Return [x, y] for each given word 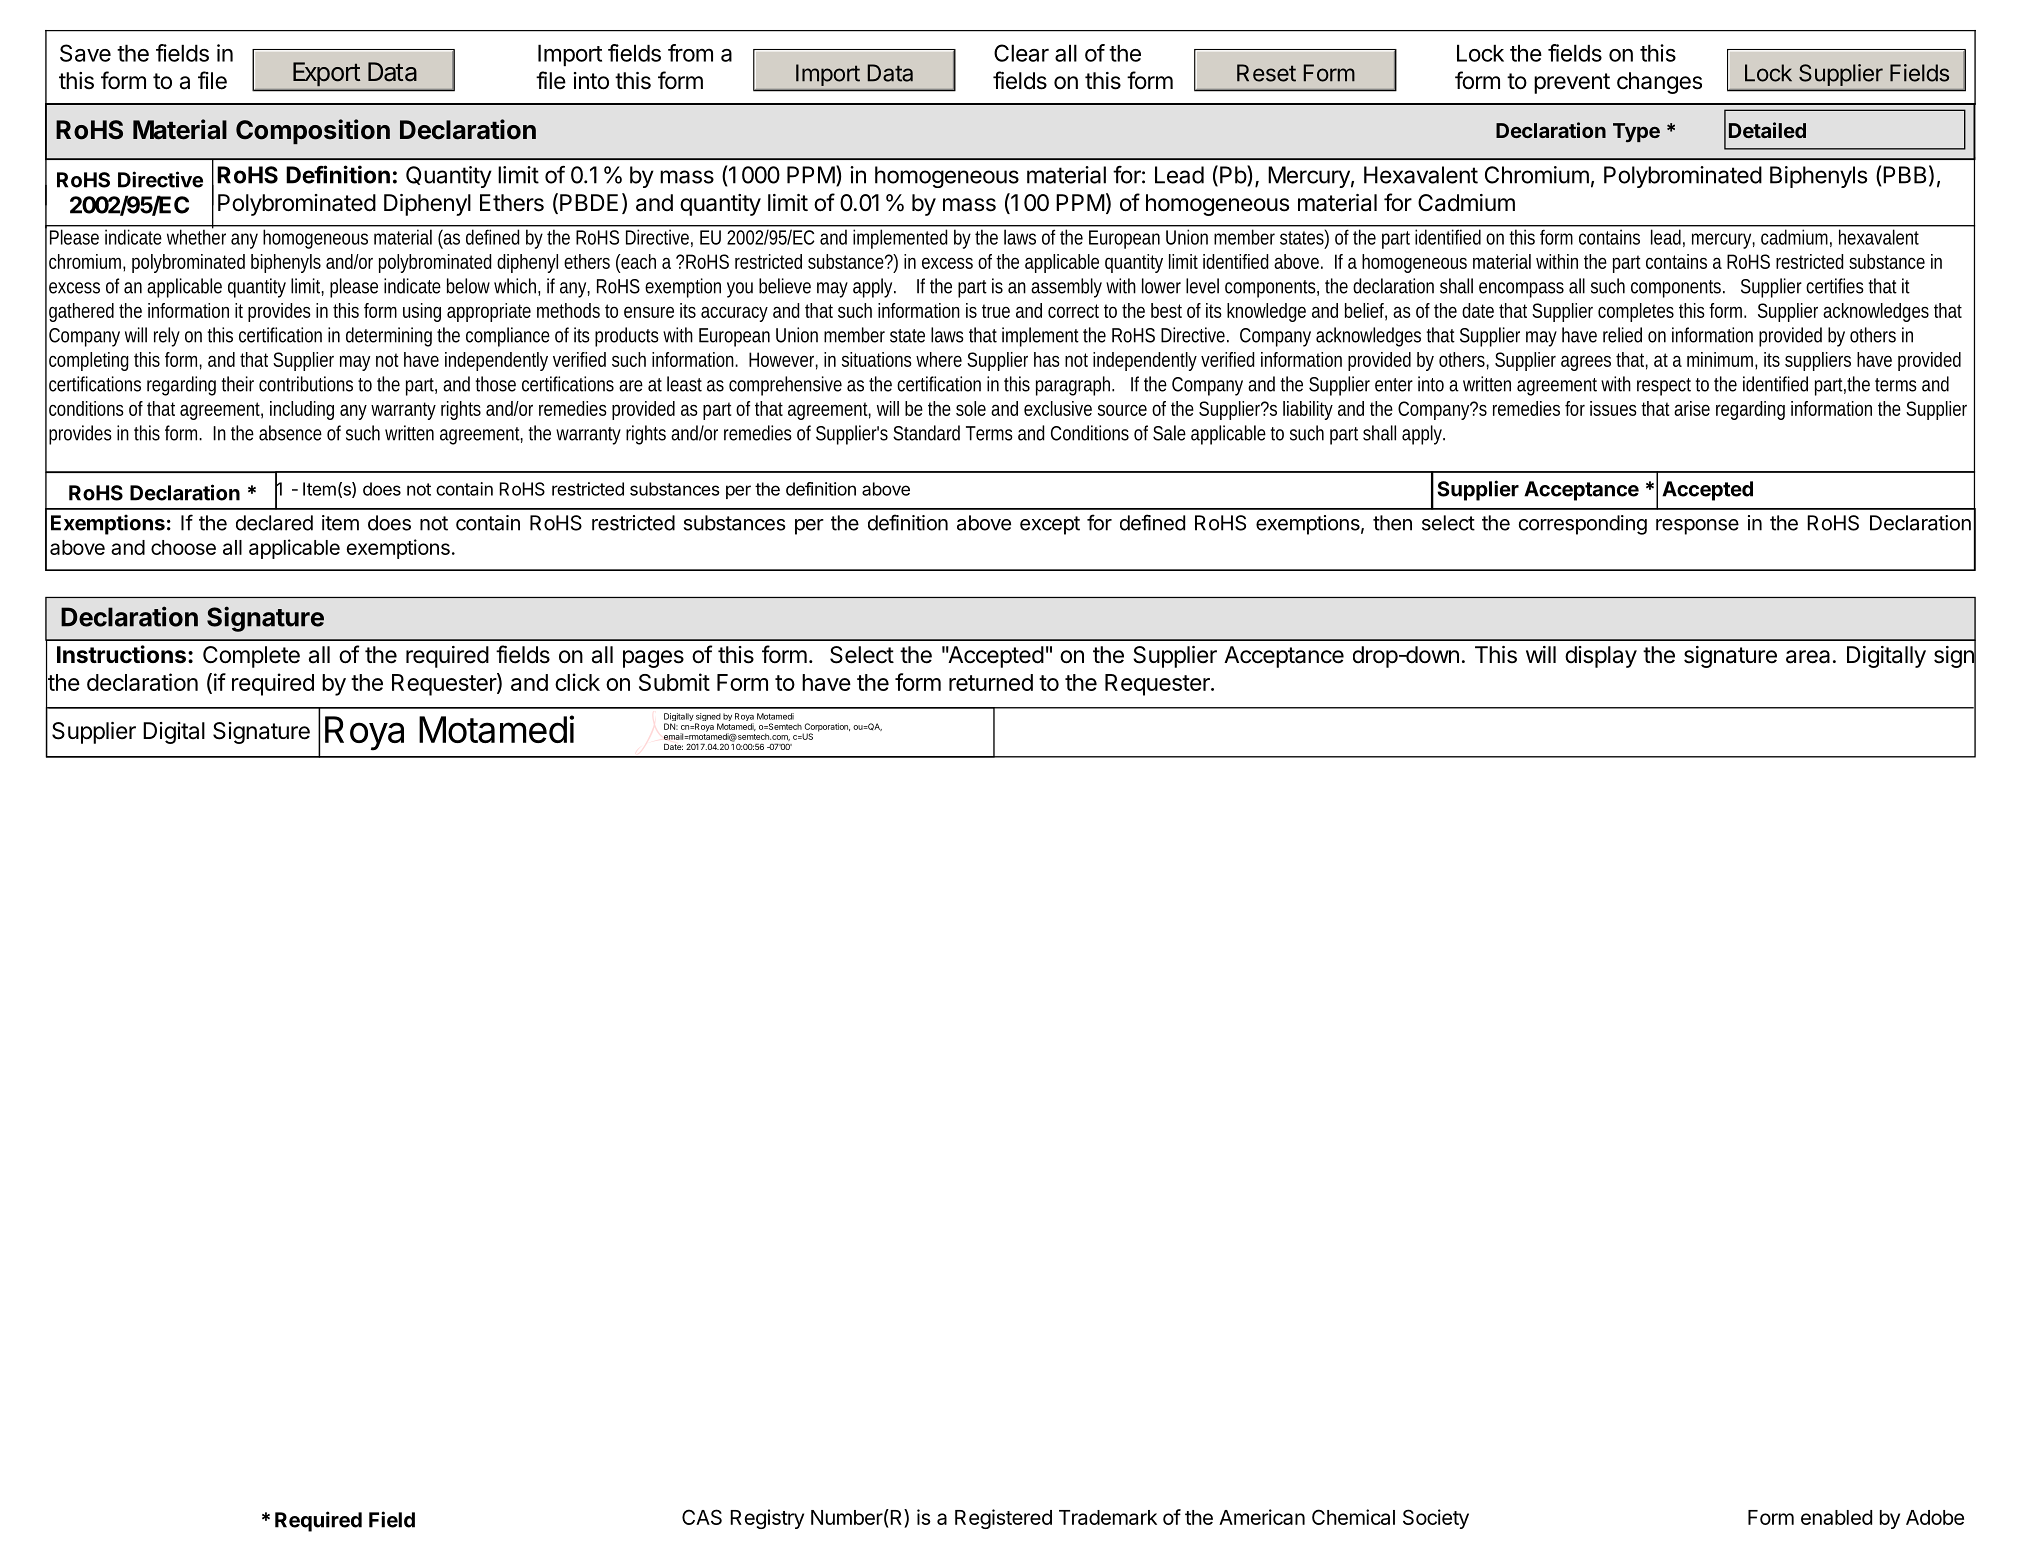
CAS [702, 1517]
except [1050, 525]
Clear [1021, 53]
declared [274, 523]
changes [1659, 83]
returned [991, 682]
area [1808, 657]
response [1697, 527]
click [577, 682]
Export [326, 74]
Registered [1003, 1519]
